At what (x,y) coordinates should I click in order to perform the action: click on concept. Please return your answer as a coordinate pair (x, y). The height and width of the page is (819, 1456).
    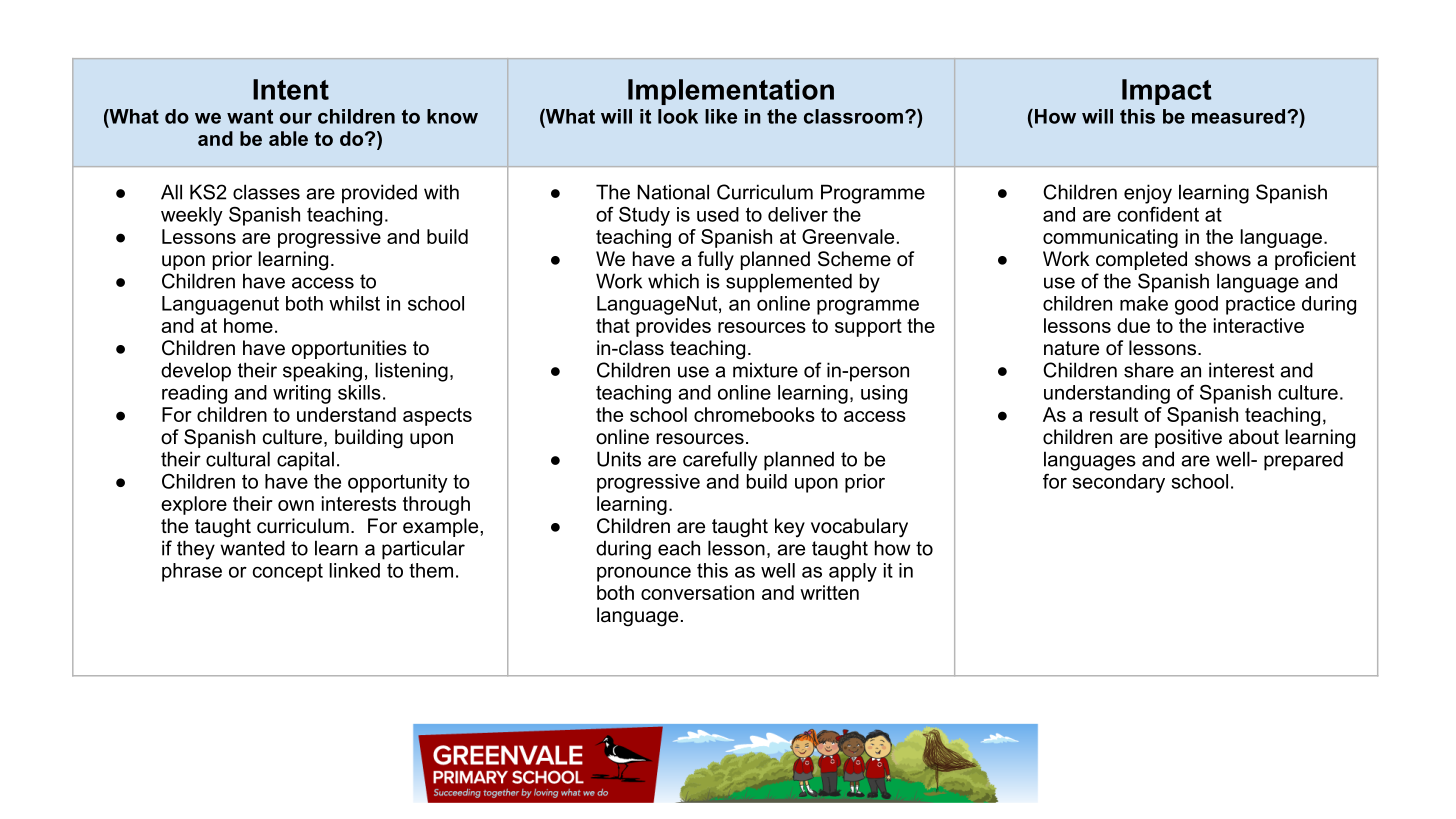
    Looking at the image, I should click on (288, 572).
